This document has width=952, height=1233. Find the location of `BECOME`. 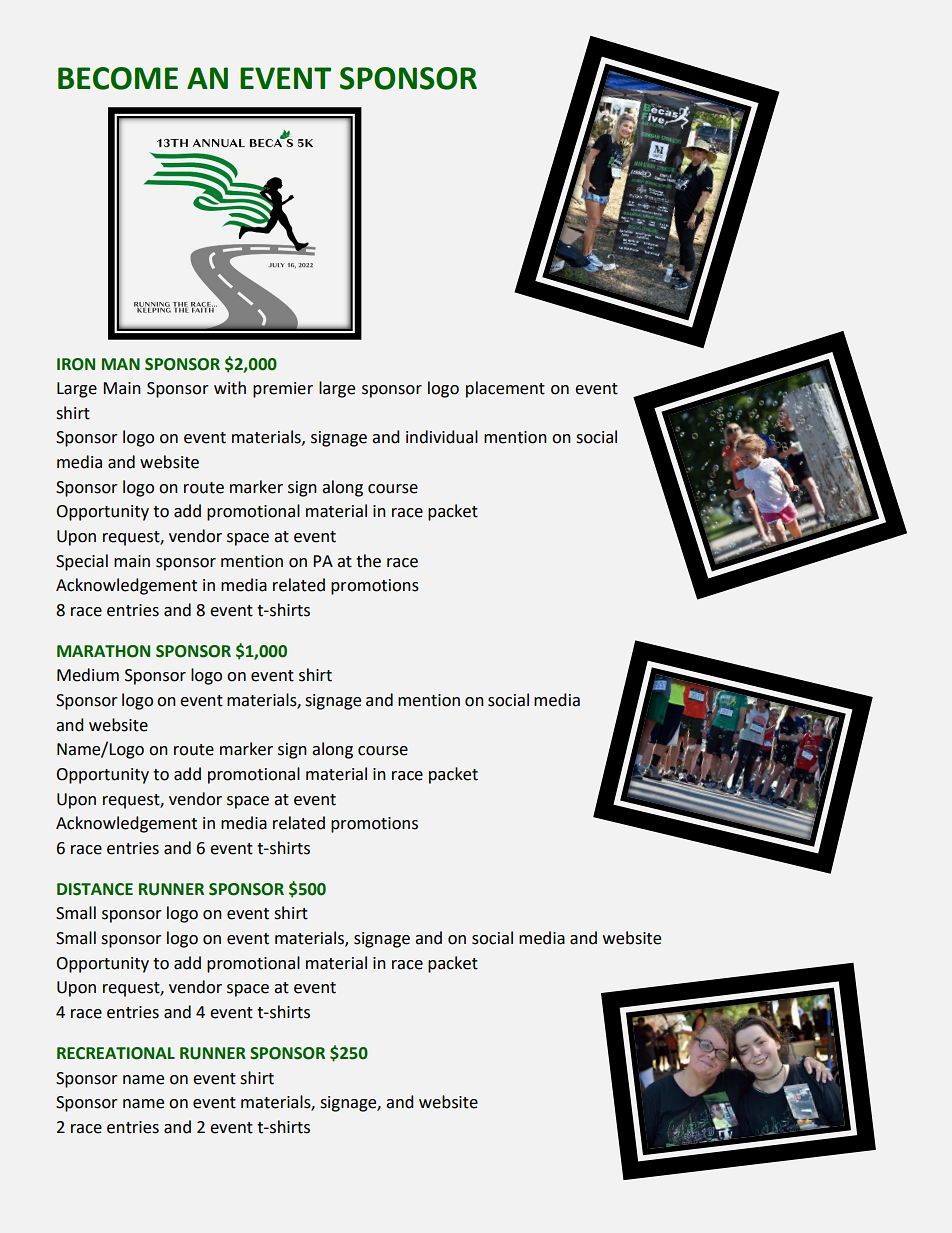

BECOME is located at coordinates (118, 78).
